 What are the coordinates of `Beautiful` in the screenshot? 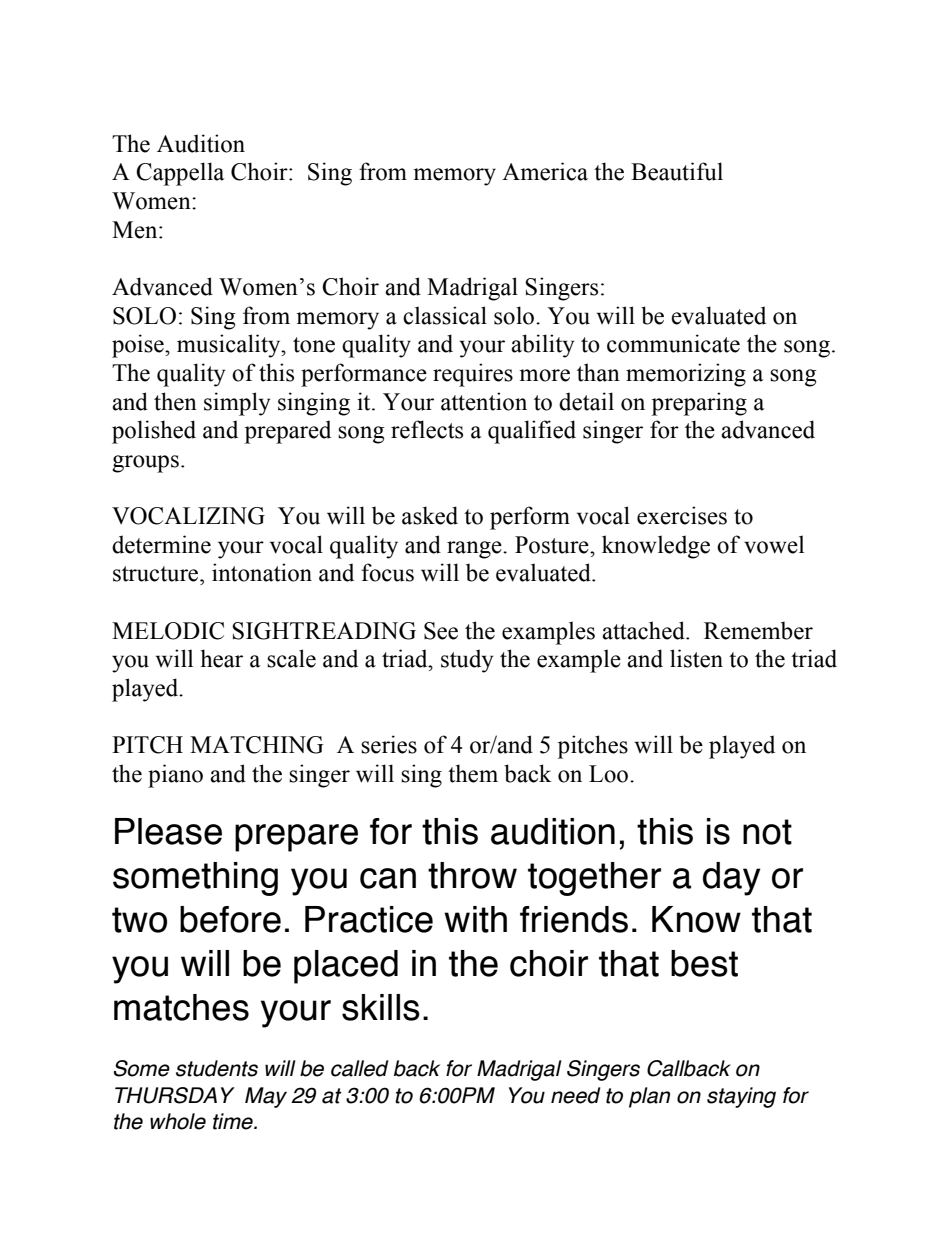 It's located at (677, 171).
